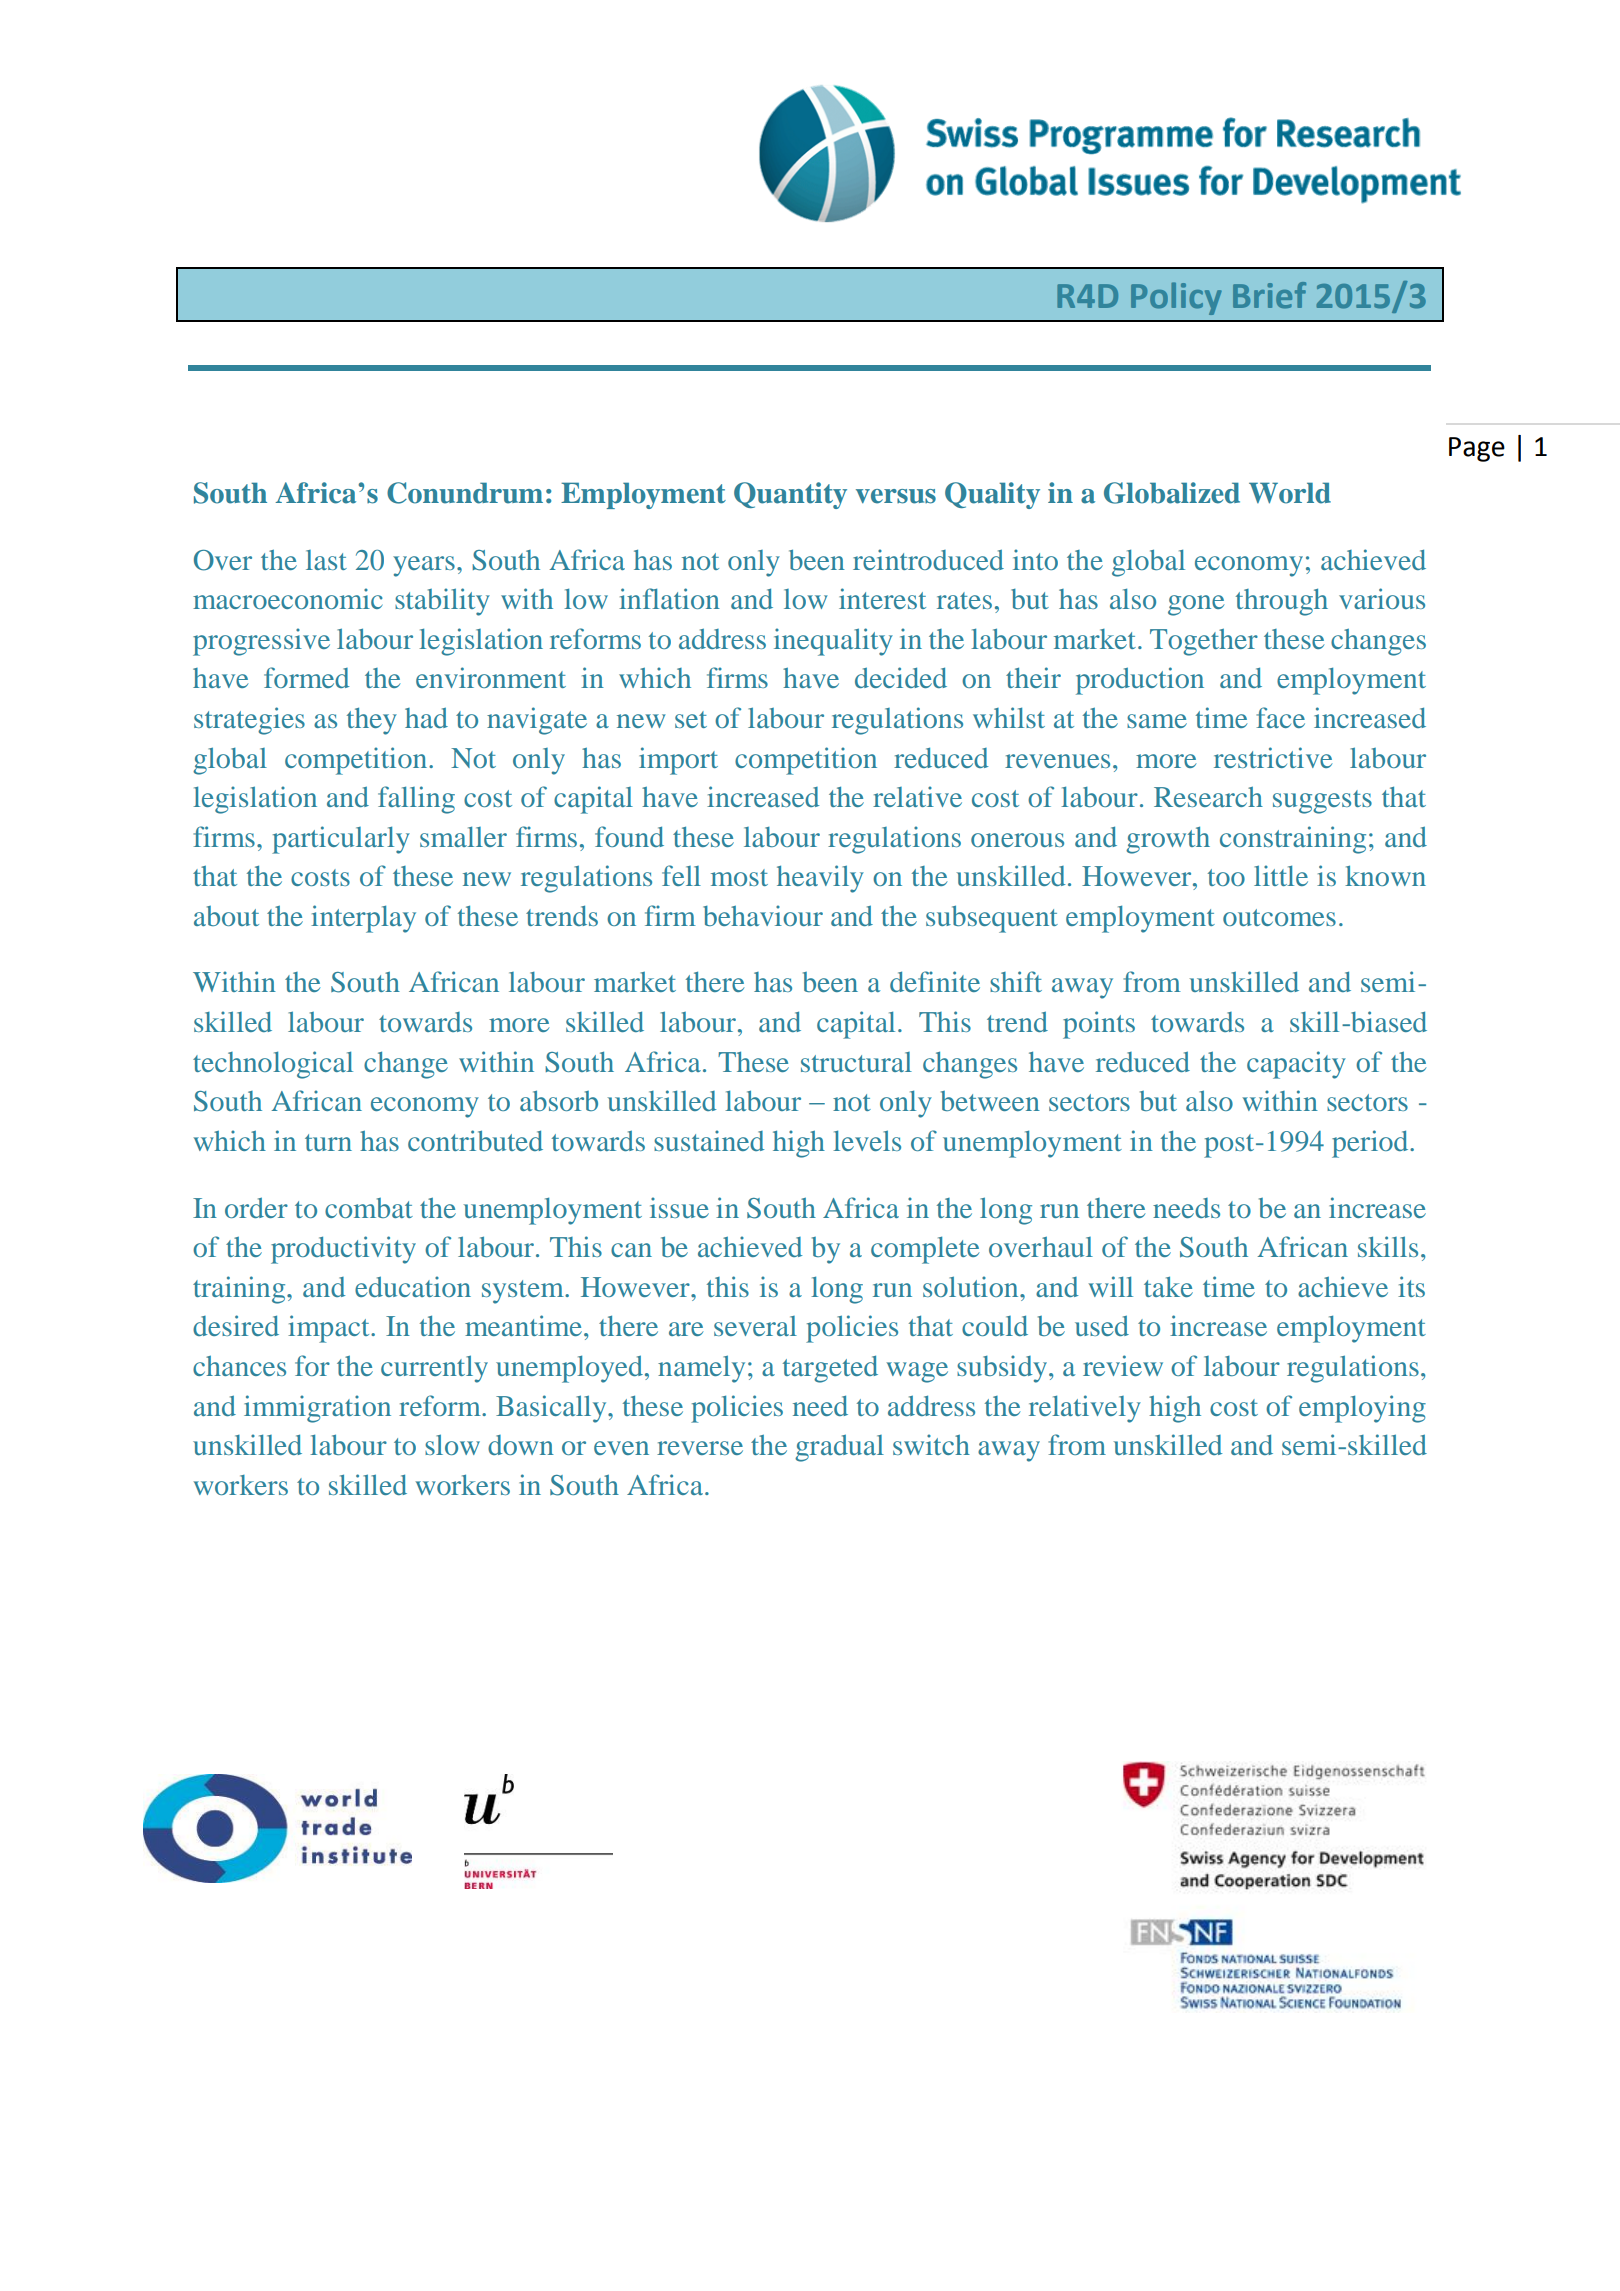 The height and width of the image is (2291, 1620). What do you see at coordinates (1176, 298) in the image?
I see `Policy` at bounding box center [1176, 298].
